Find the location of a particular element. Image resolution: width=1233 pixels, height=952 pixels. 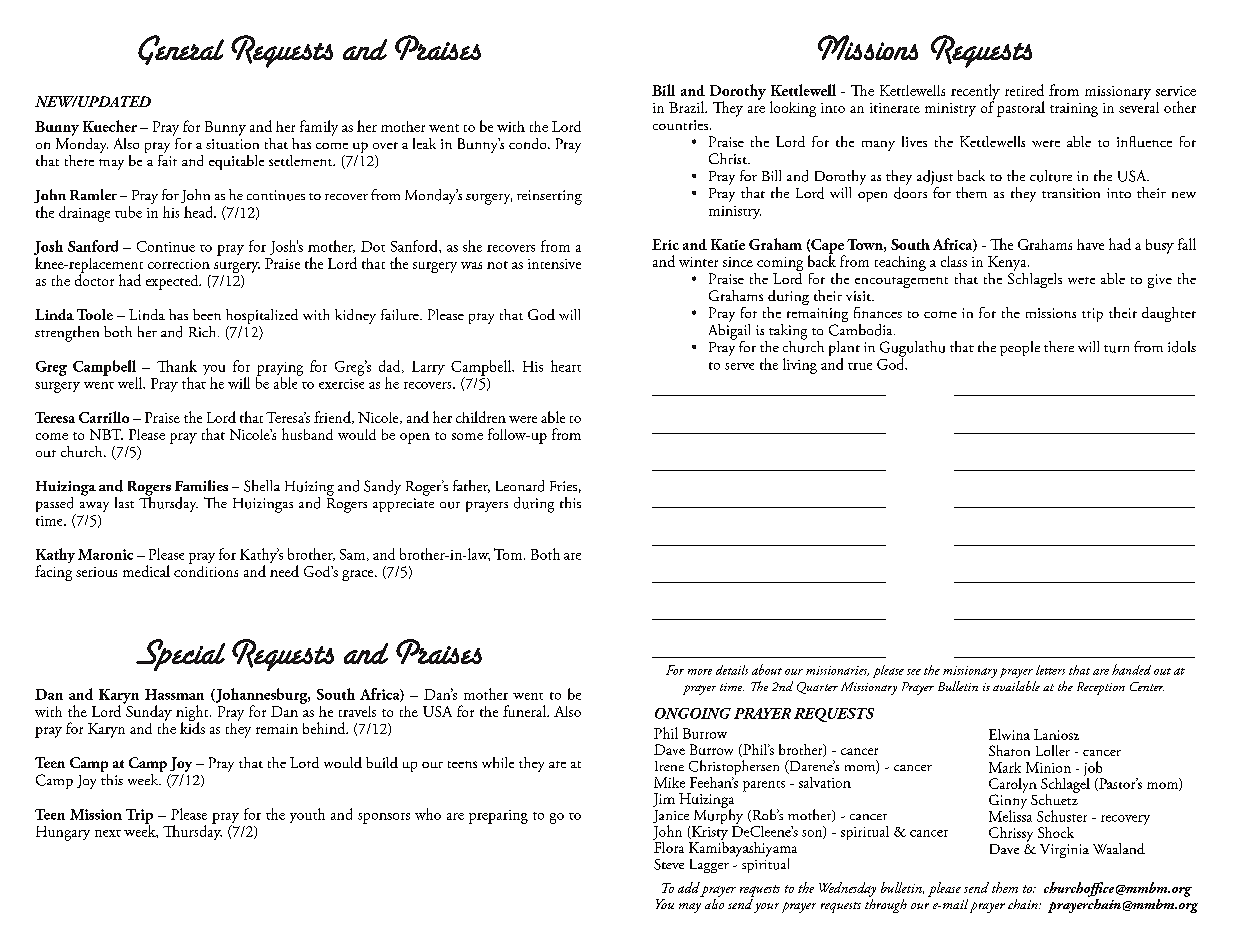

training is located at coordinates (1074, 110).
